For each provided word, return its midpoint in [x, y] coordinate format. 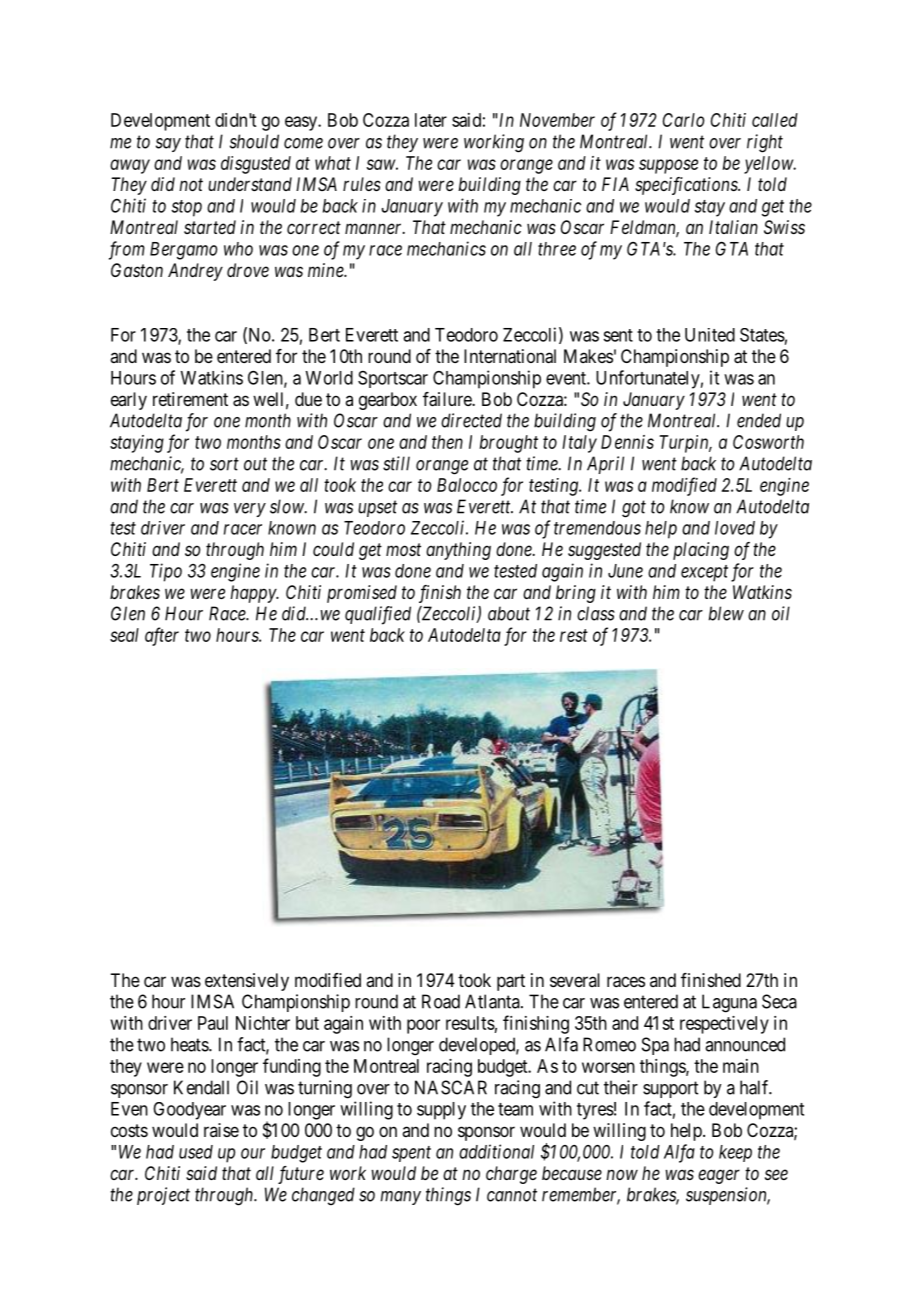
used [196, 1152]
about [509, 613]
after [162, 636]
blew [726, 613]
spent [411, 1154]
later [431, 120]
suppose [668, 166]
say [168, 145]
